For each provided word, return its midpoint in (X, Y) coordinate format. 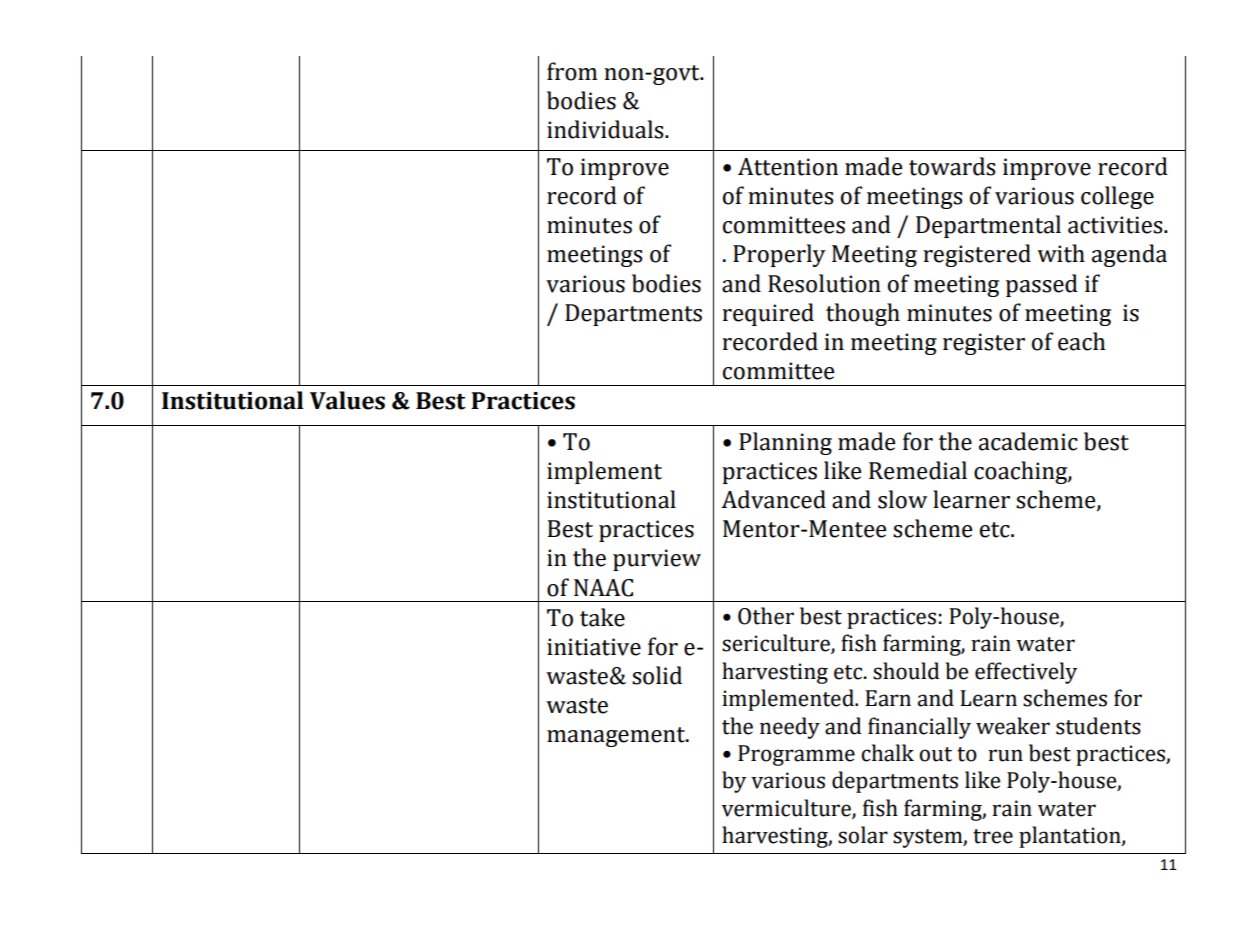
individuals (606, 129)
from (572, 71)
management (617, 737)
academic (1028, 441)
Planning (785, 443)
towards (952, 166)
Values (347, 400)
